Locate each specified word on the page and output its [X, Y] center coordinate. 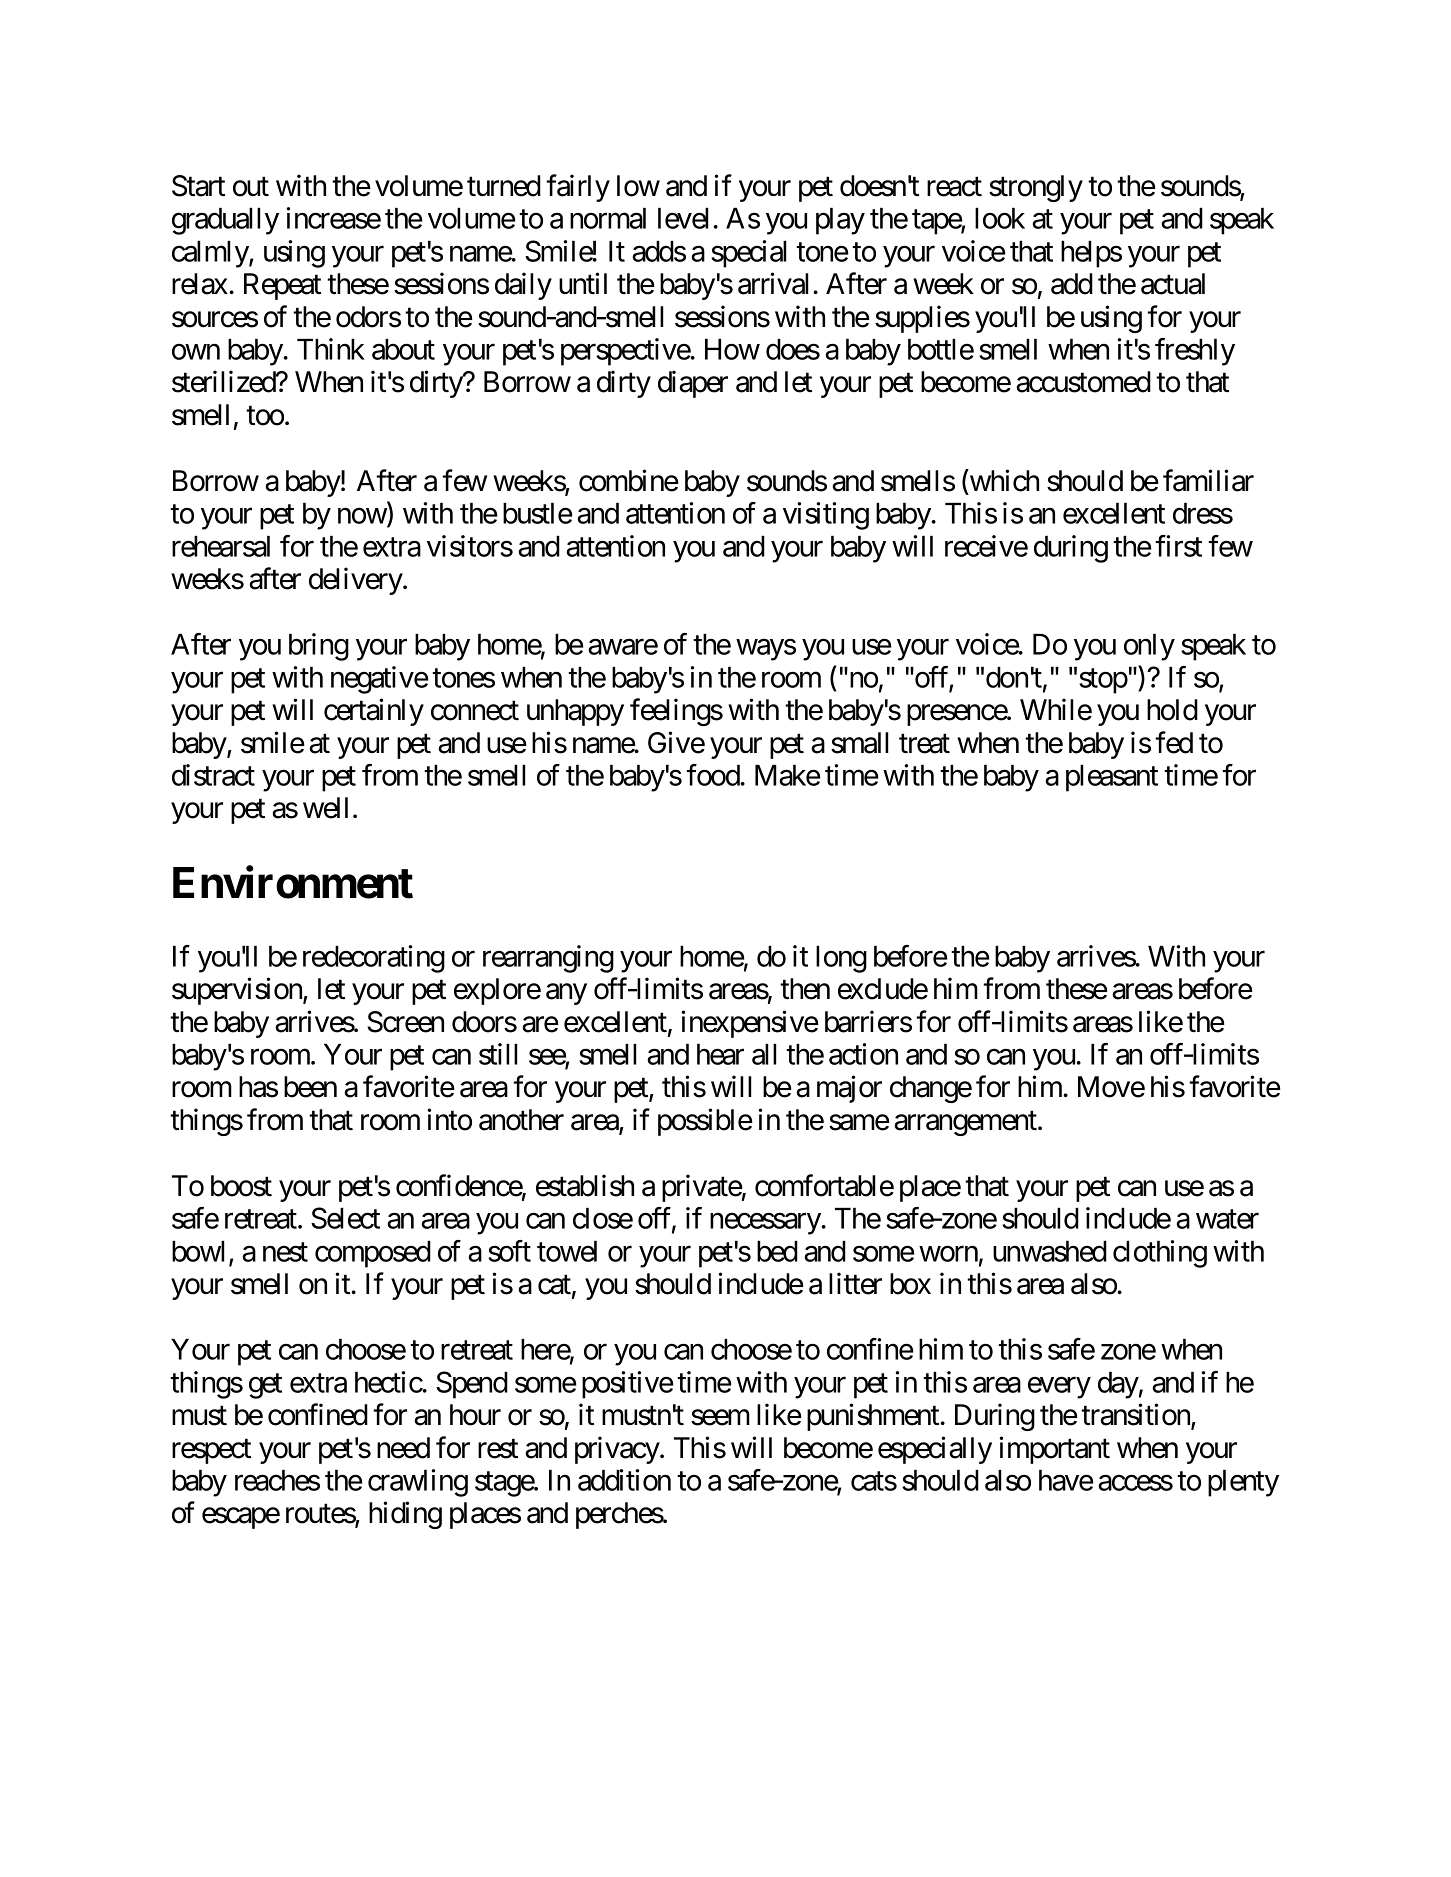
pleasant [1112, 778]
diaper [693, 384]
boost [241, 1186]
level [683, 218]
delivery [356, 581]
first [1178, 546]
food [713, 775]
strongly [1036, 188]
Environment [293, 882]
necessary [766, 1224]
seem [720, 1418]
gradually [225, 221]
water [1227, 1219]
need [403, 1448]
